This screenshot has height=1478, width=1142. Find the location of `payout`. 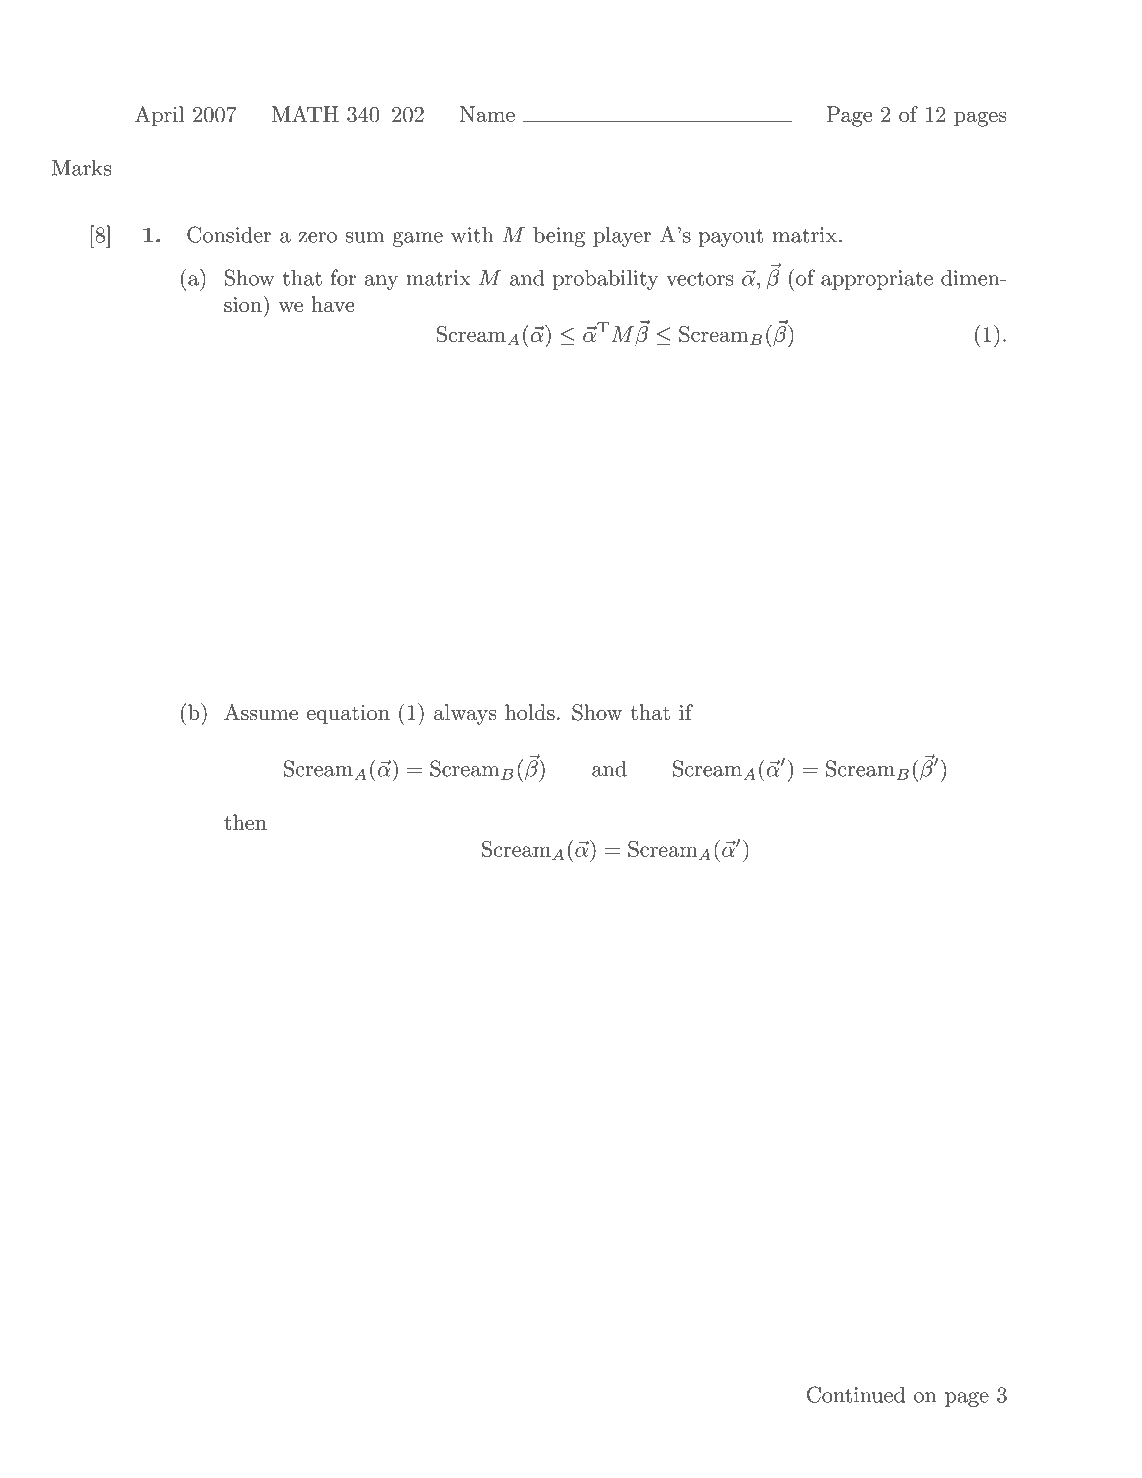

payout is located at coordinates (731, 237).
